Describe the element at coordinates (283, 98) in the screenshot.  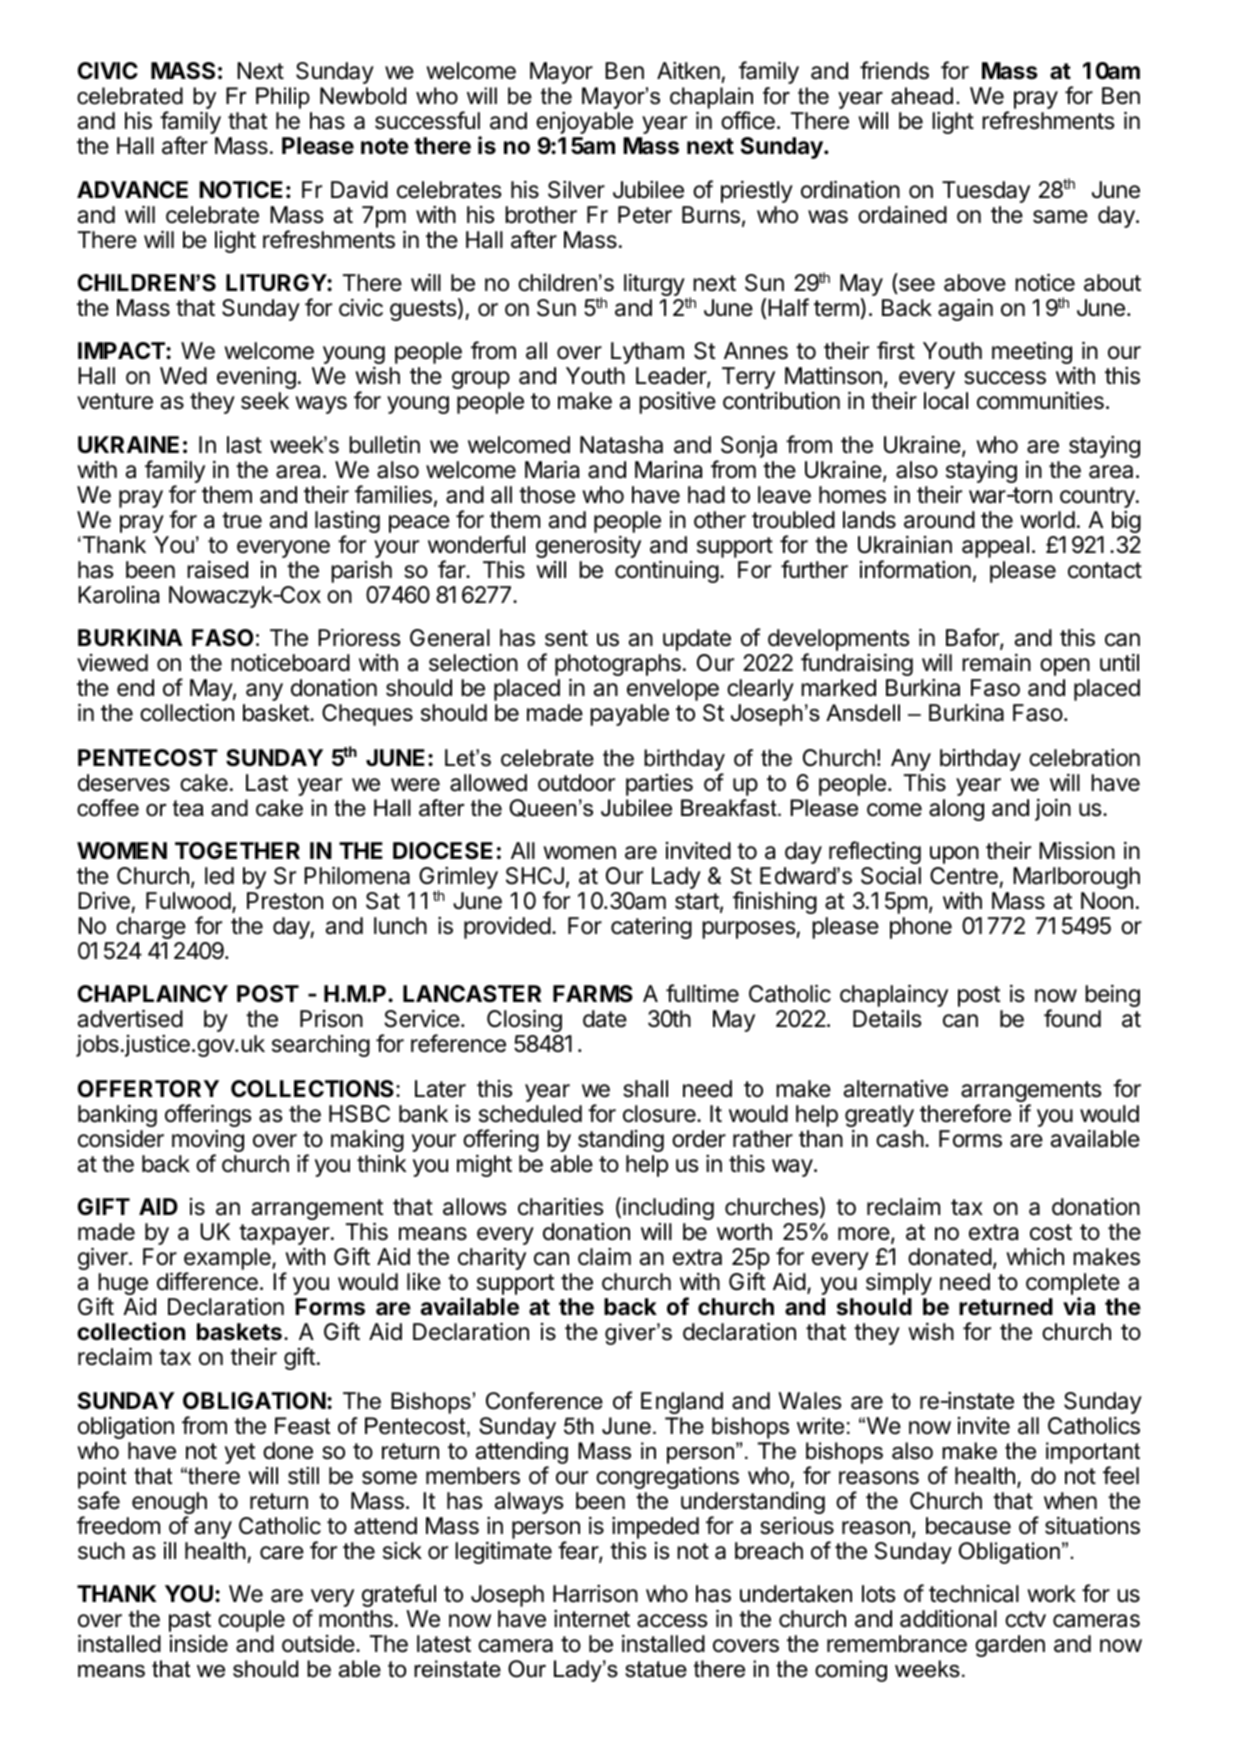
I see `Philip` at that location.
